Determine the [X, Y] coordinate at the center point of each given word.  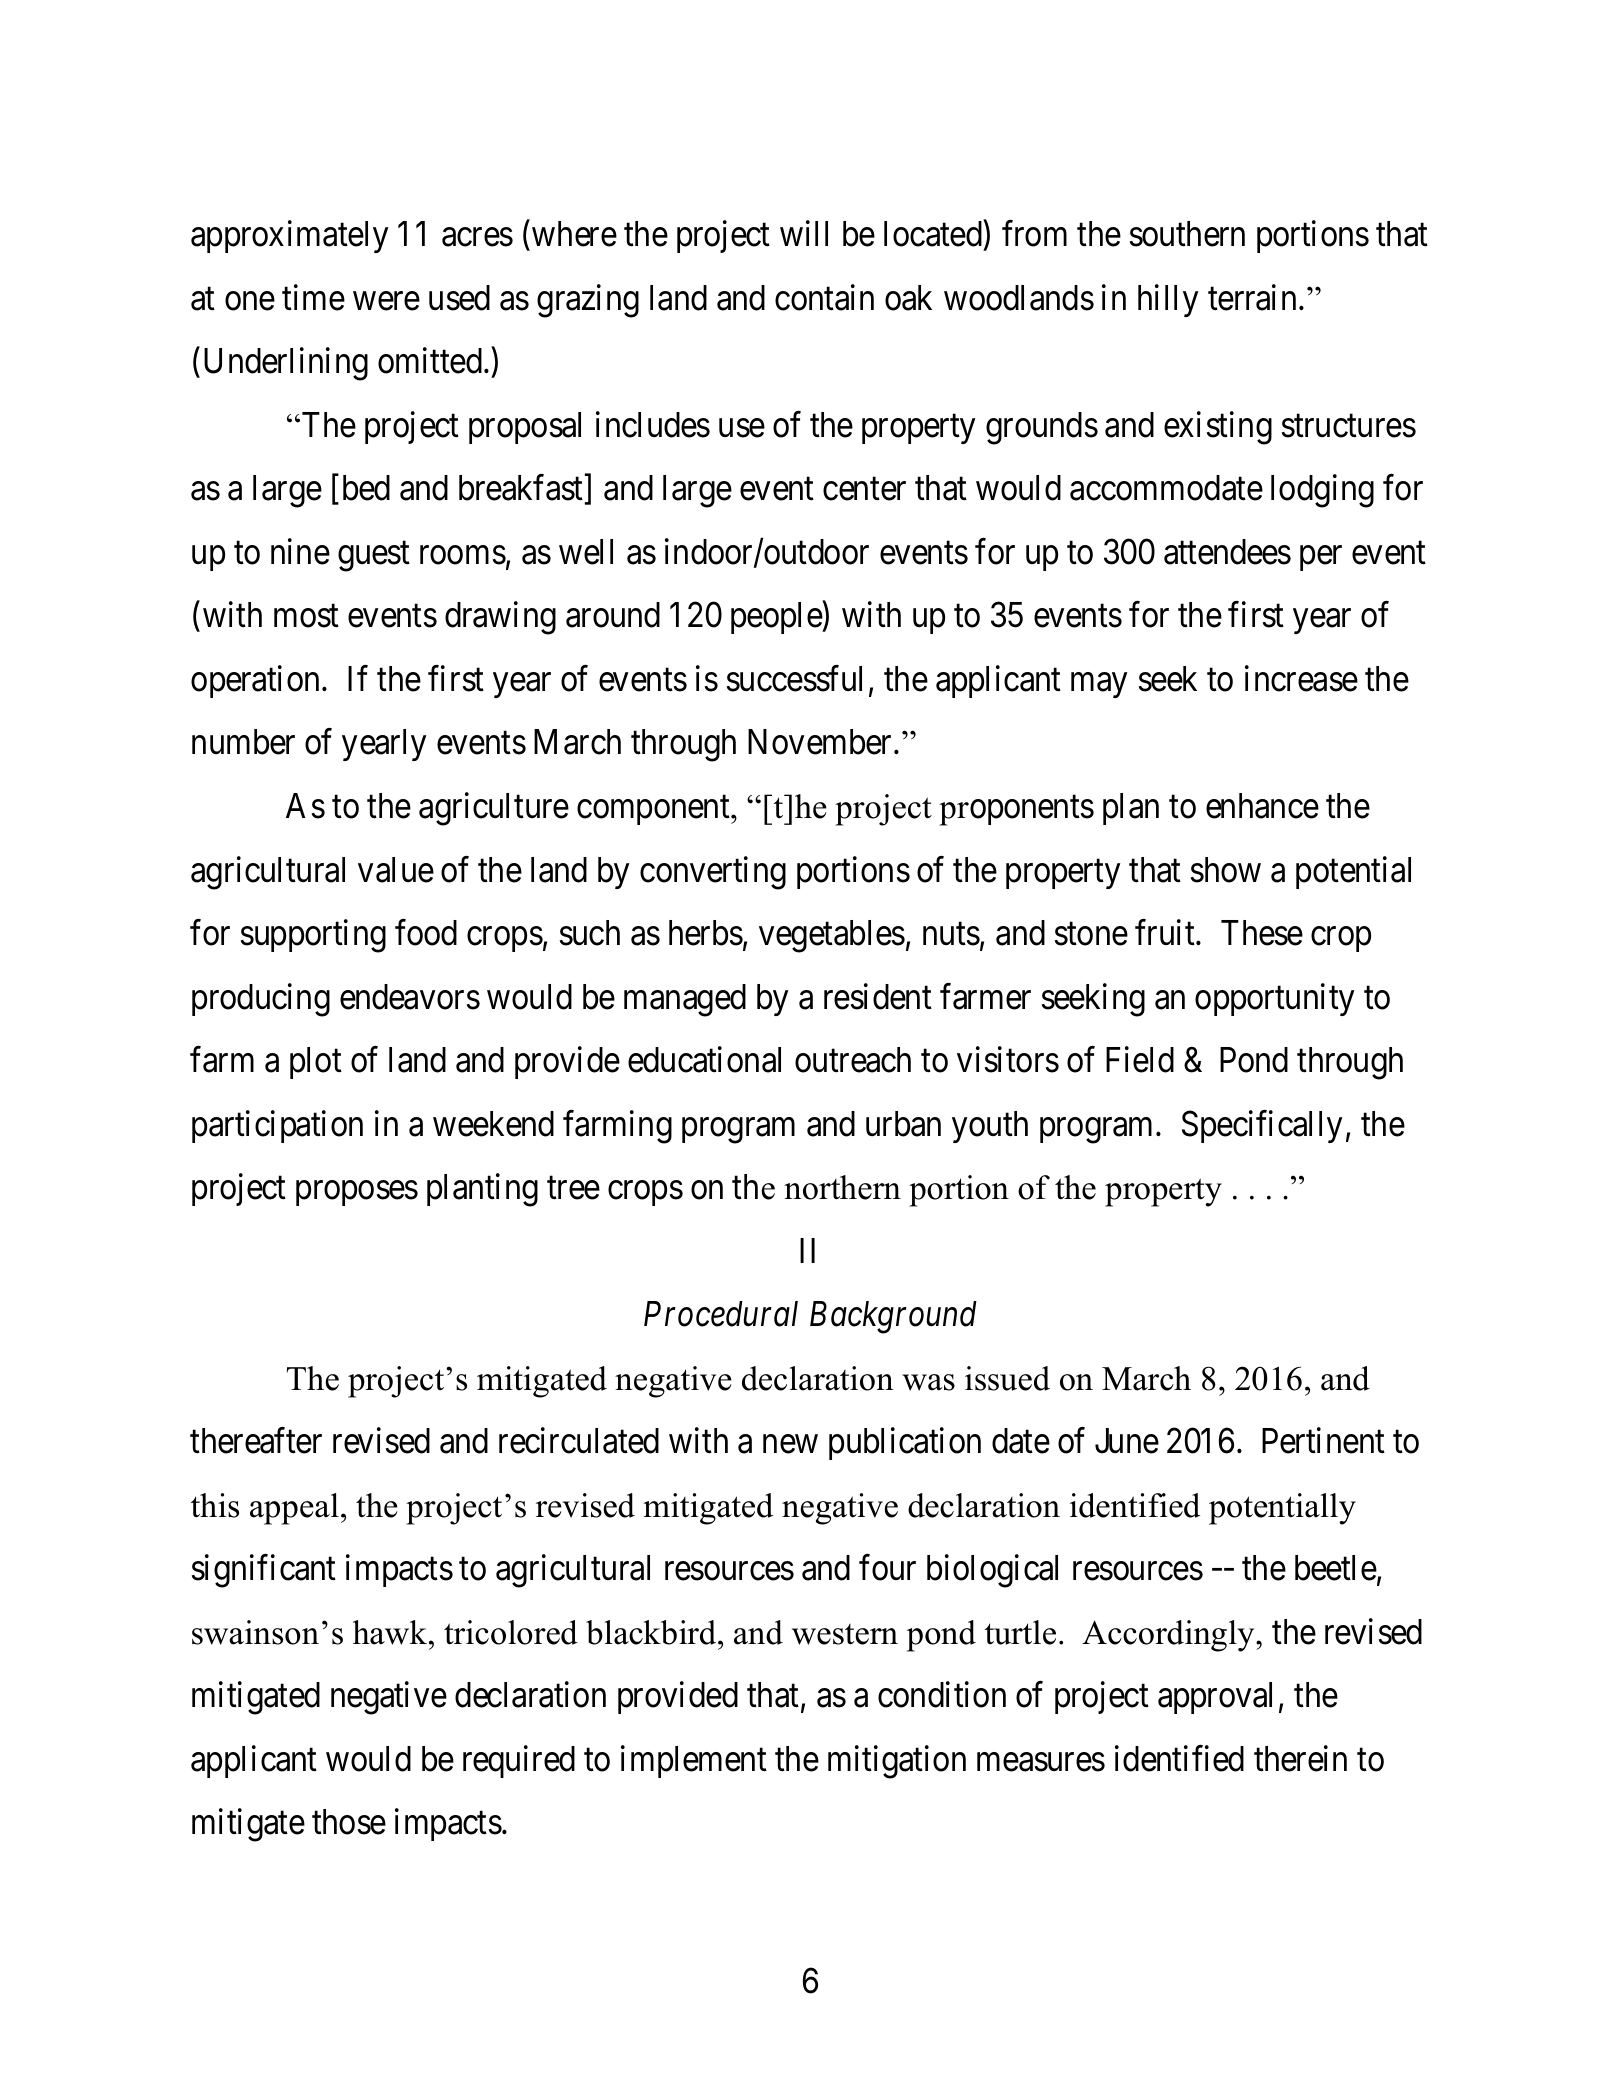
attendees [1227, 552]
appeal [294, 1509]
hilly [1168, 300]
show [1226, 870]
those [349, 1822]
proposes [357, 1193]
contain [824, 297]
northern [842, 1187]
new [790, 1445]
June [1127, 1441]
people [777, 618]
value [396, 870]
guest [374, 557]
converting [713, 873]
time [313, 297]
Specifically [1262, 1126]
